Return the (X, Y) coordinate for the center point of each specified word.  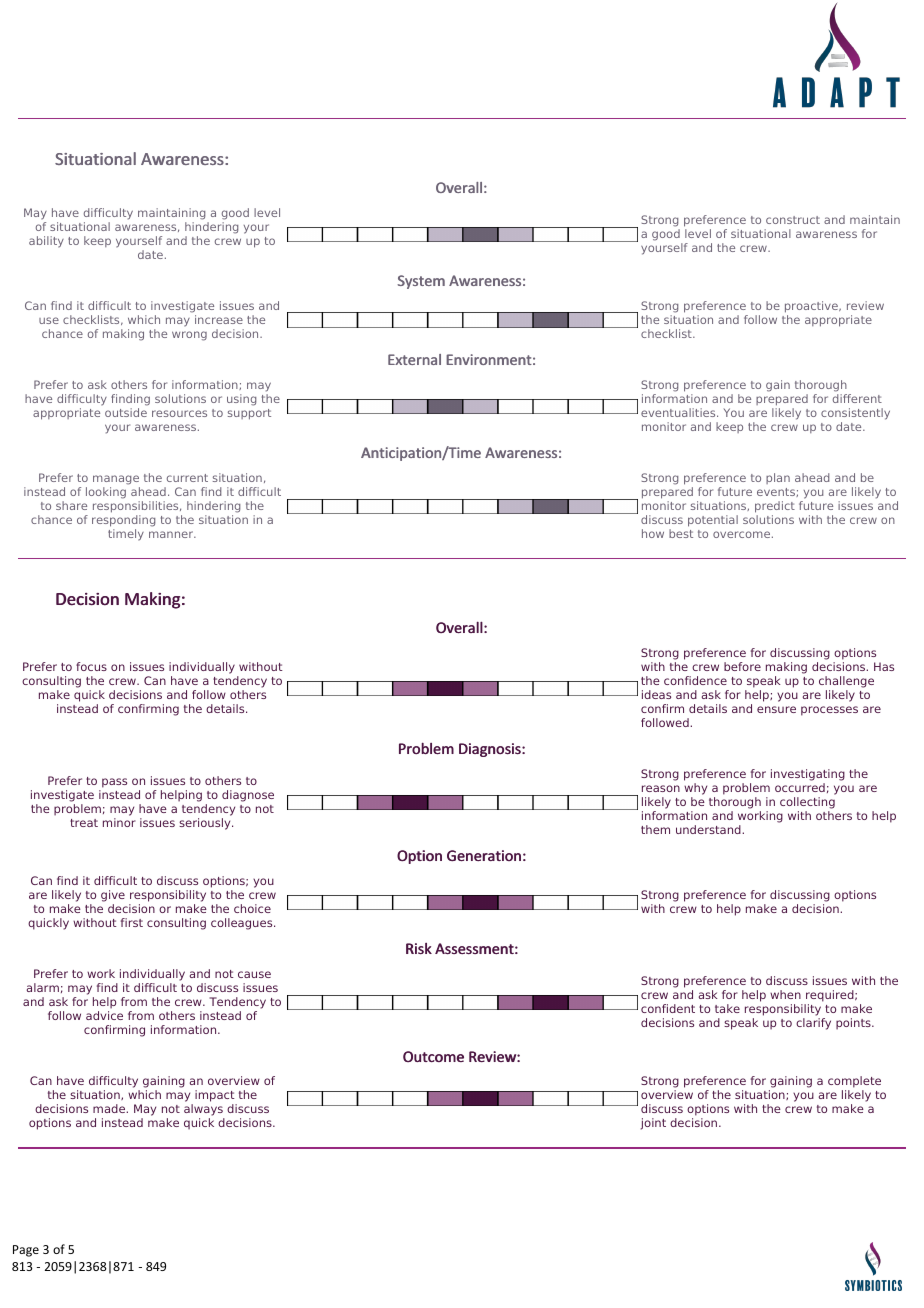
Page (26, 1251)
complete (854, 1083)
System (421, 282)
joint (653, 1124)
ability (46, 242)
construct (793, 220)
